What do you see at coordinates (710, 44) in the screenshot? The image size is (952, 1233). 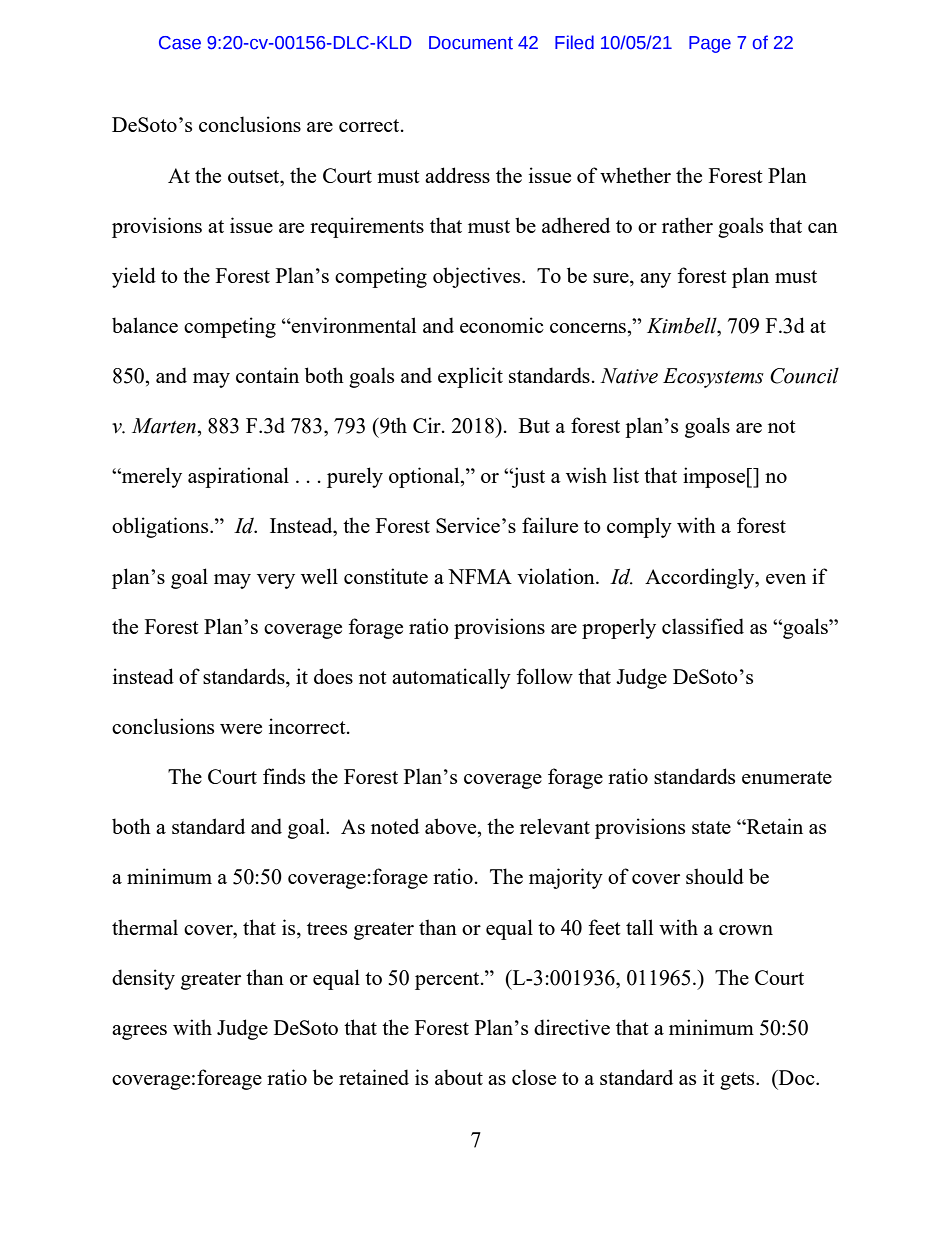 I see `Page` at bounding box center [710, 44].
